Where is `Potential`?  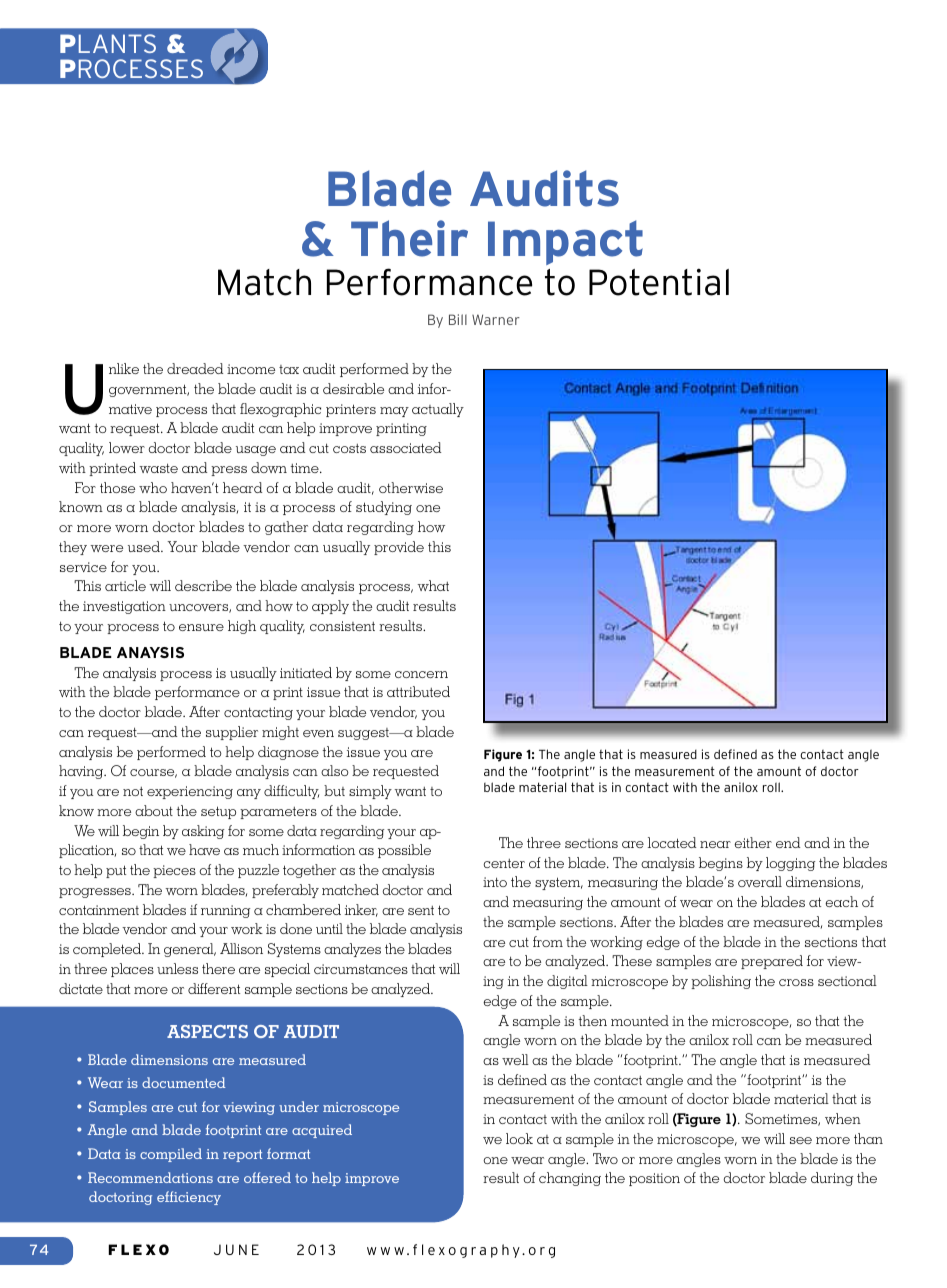
Potential is located at coordinates (659, 282).
